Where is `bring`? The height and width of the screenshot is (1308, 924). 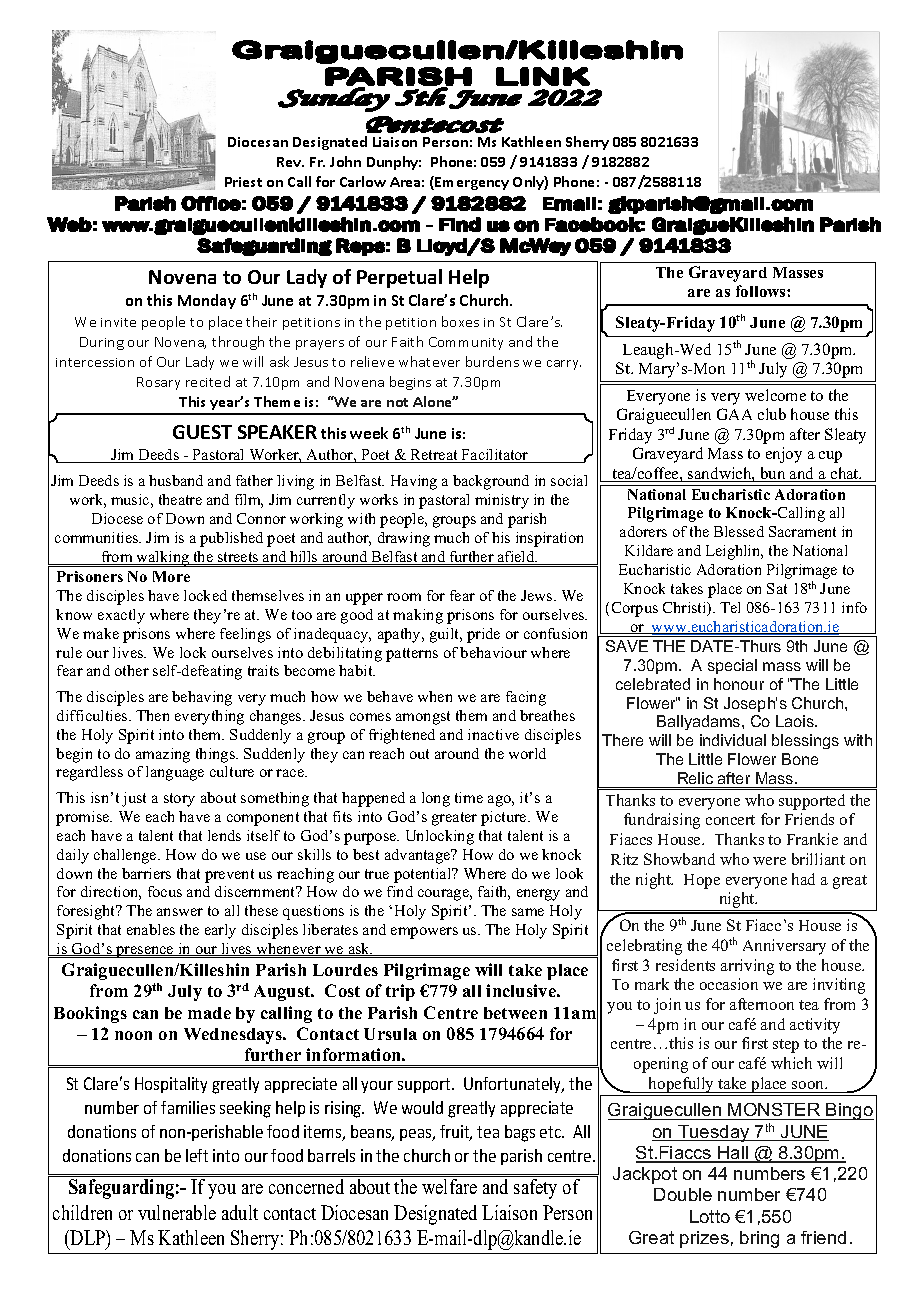
bring is located at coordinates (759, 1239).
